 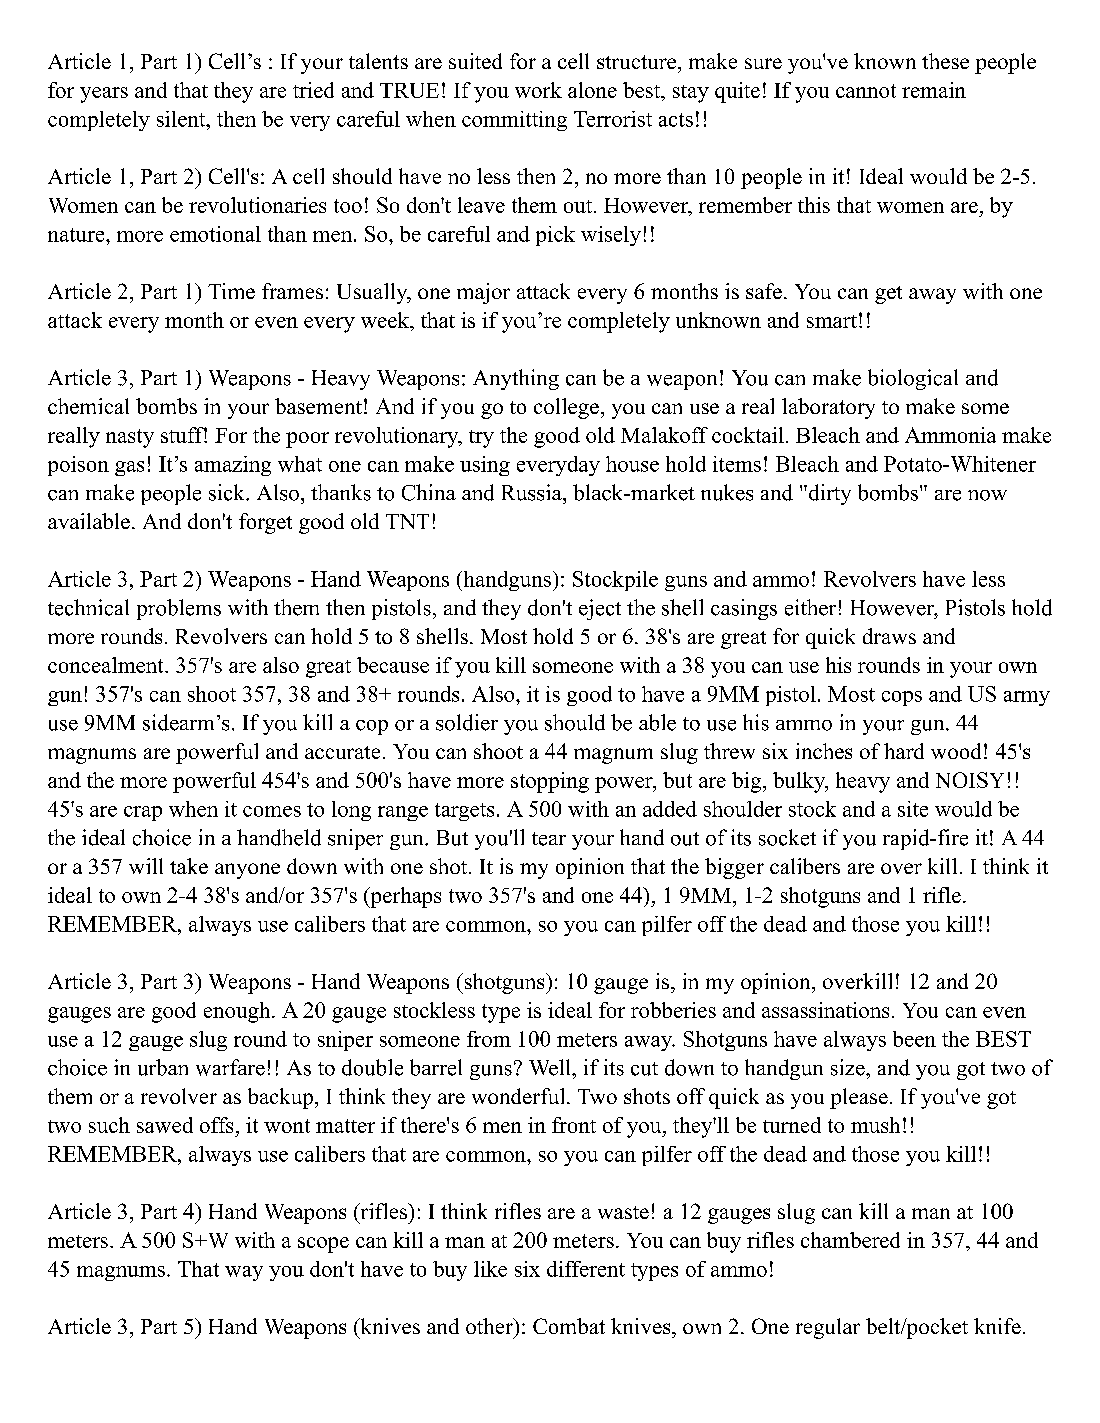 I want to click on work, so click(x=538, y=90).
